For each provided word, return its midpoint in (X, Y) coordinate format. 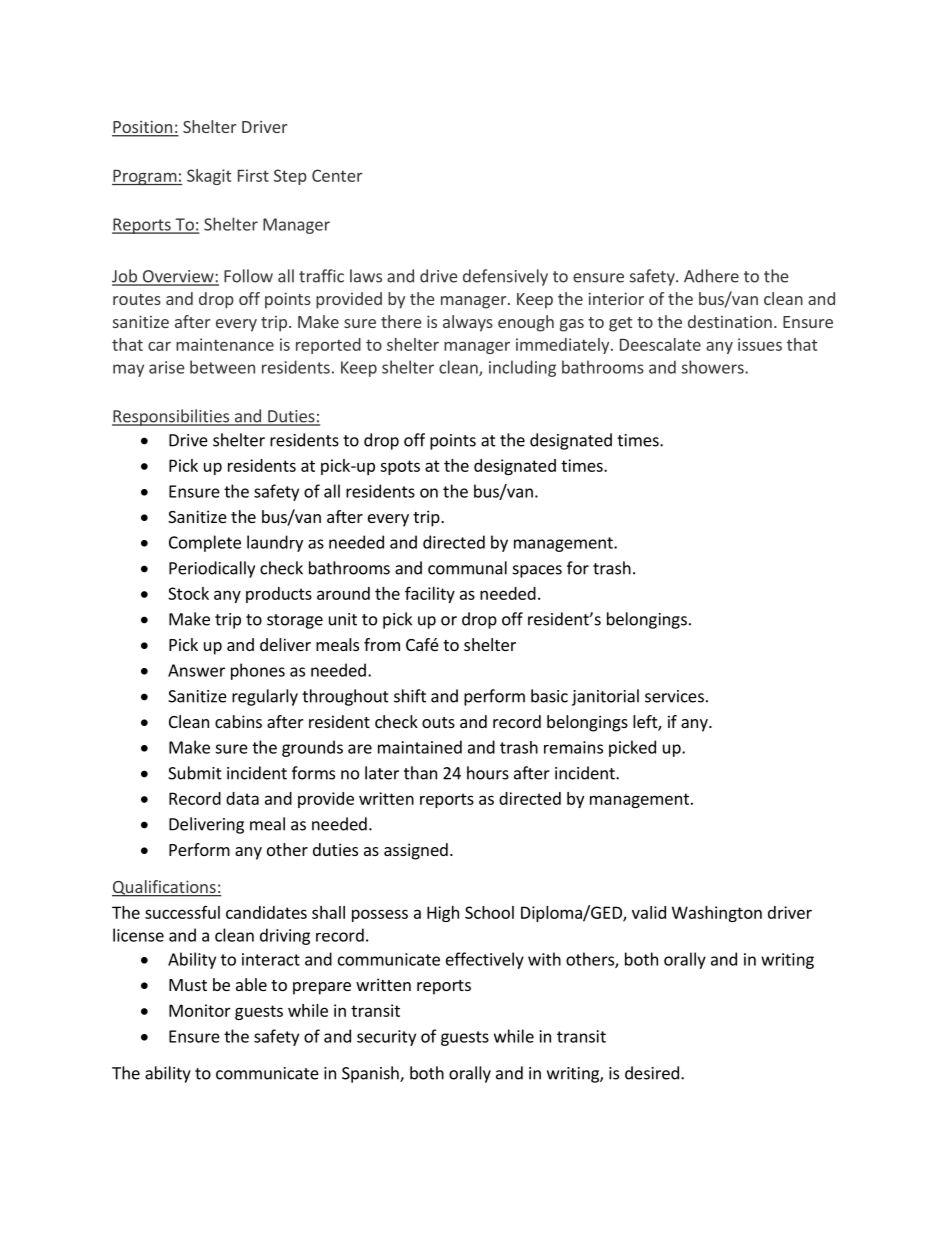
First (253, 175)
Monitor (200, 1010)
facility (430, 594)
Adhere (711, 276)
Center (337, 175)
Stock (188, 593)
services (674, 696)
